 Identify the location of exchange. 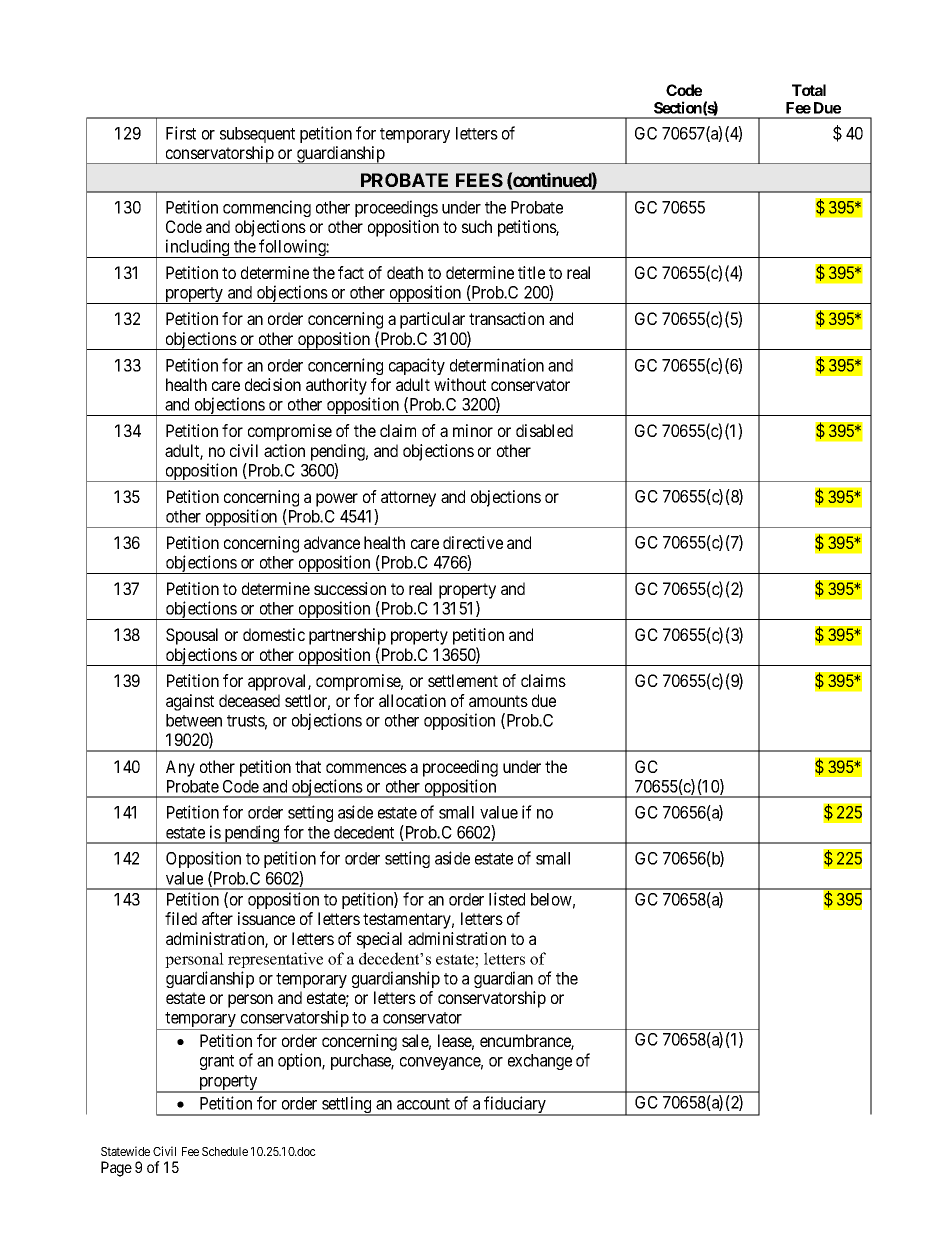
(540, 1062).
